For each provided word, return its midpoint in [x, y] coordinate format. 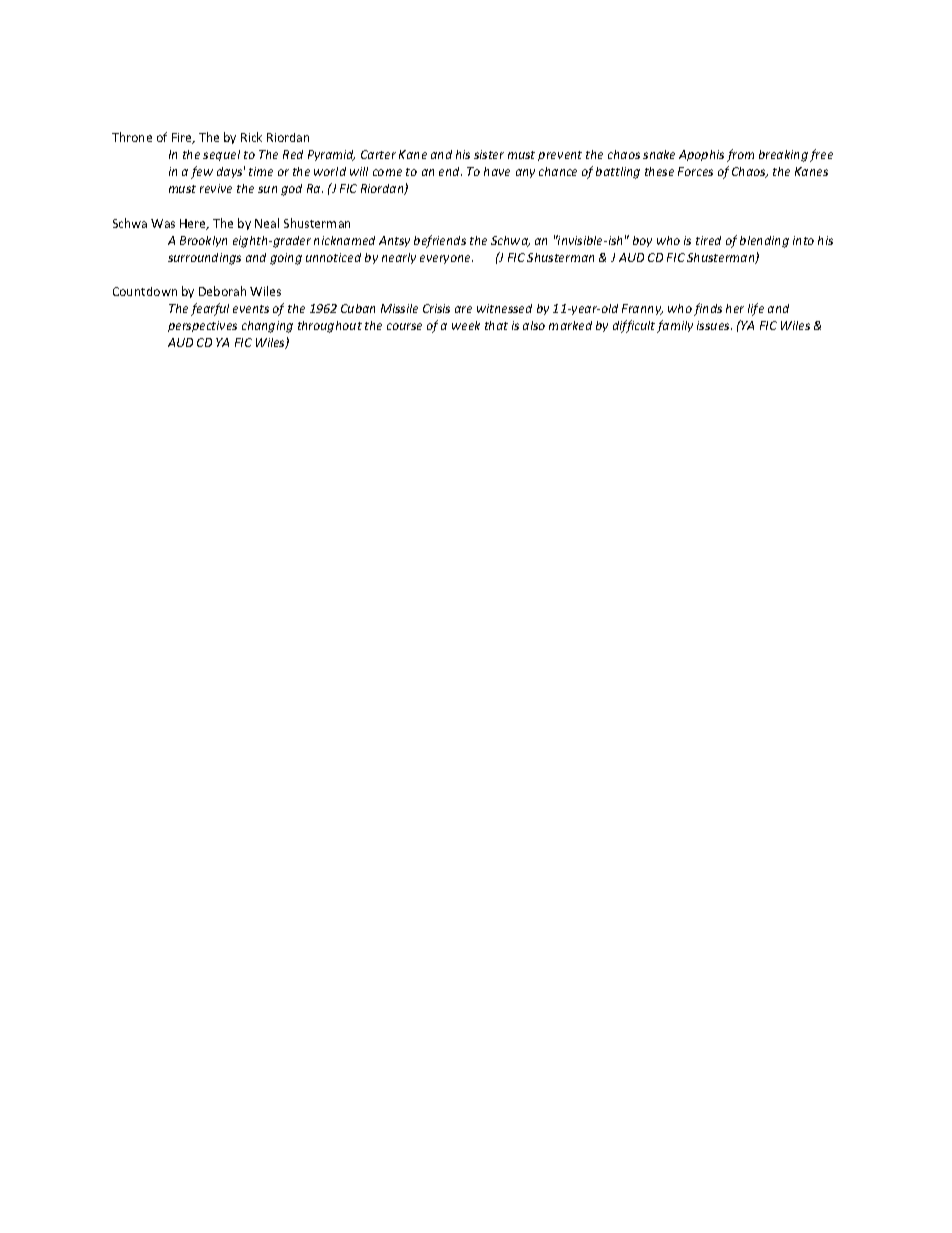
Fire [183, 138]
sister [489, 154]
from [740, 155]
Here [194, 224]
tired [708, 240]
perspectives [202, 326]
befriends [440, 241]
